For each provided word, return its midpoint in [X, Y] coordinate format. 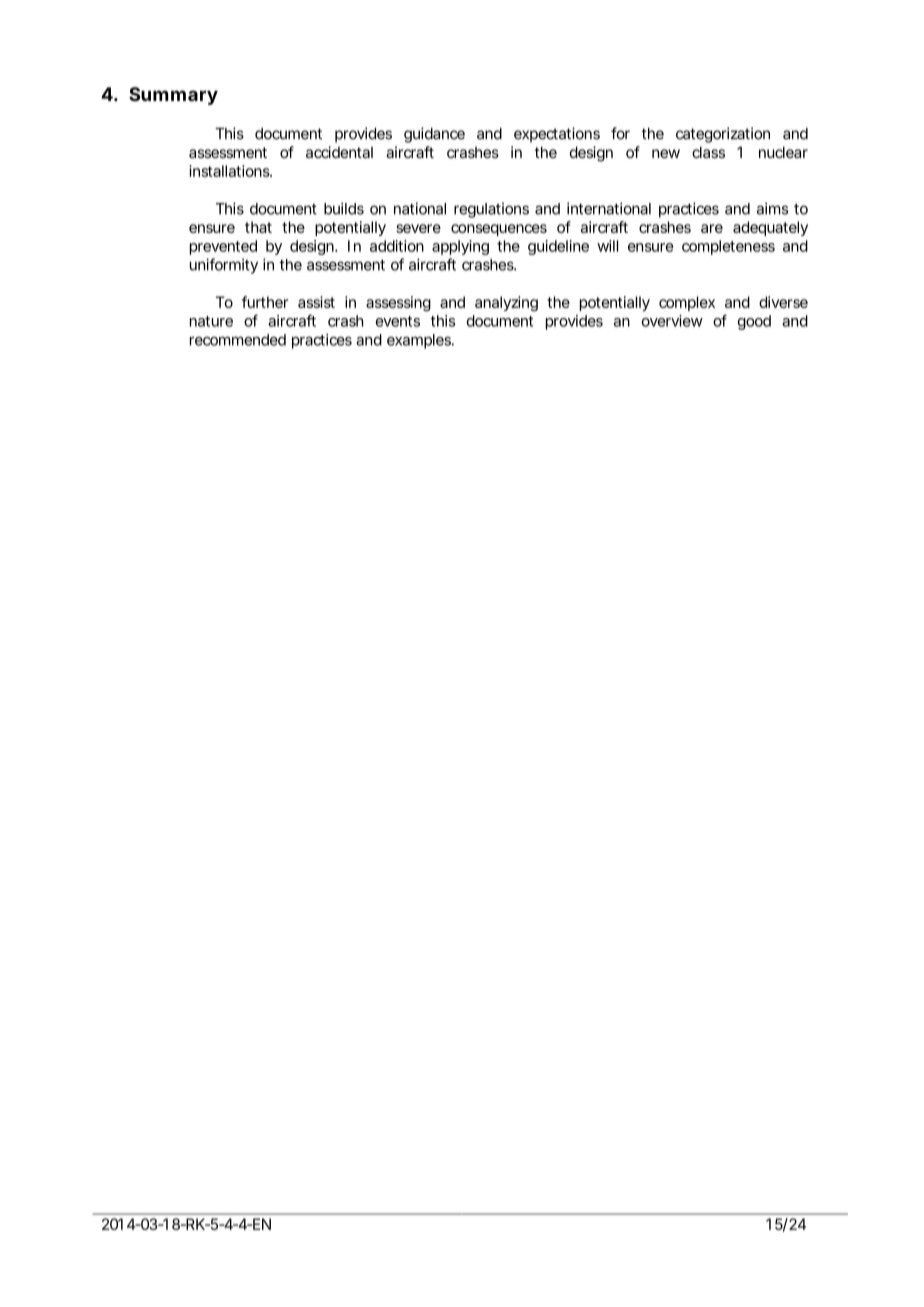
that [258, 227]
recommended [238, 340]
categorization [723, 135]
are [712, 228]
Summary [173, 96]
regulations [491, 210]
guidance [434, 135]
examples [420, 341]
